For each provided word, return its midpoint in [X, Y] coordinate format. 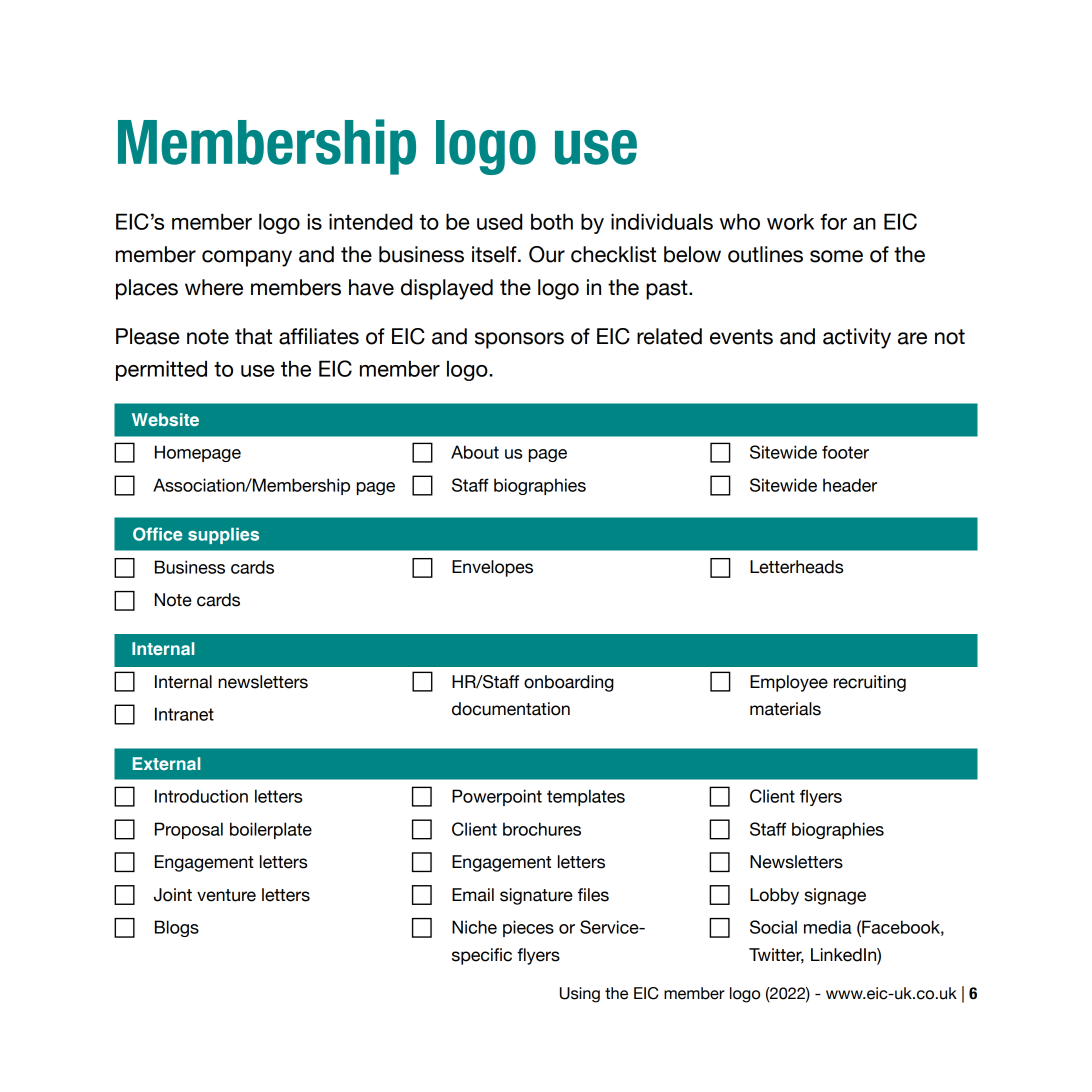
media [827, 927]
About [475, 452]
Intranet [184, 714]
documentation [511, 709]
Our [547, 254]
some [836, 256]
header [850, 485]
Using [580, 995]
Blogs [177, 928]
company [247, 258]
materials [785, 709]
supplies [223, 536]
